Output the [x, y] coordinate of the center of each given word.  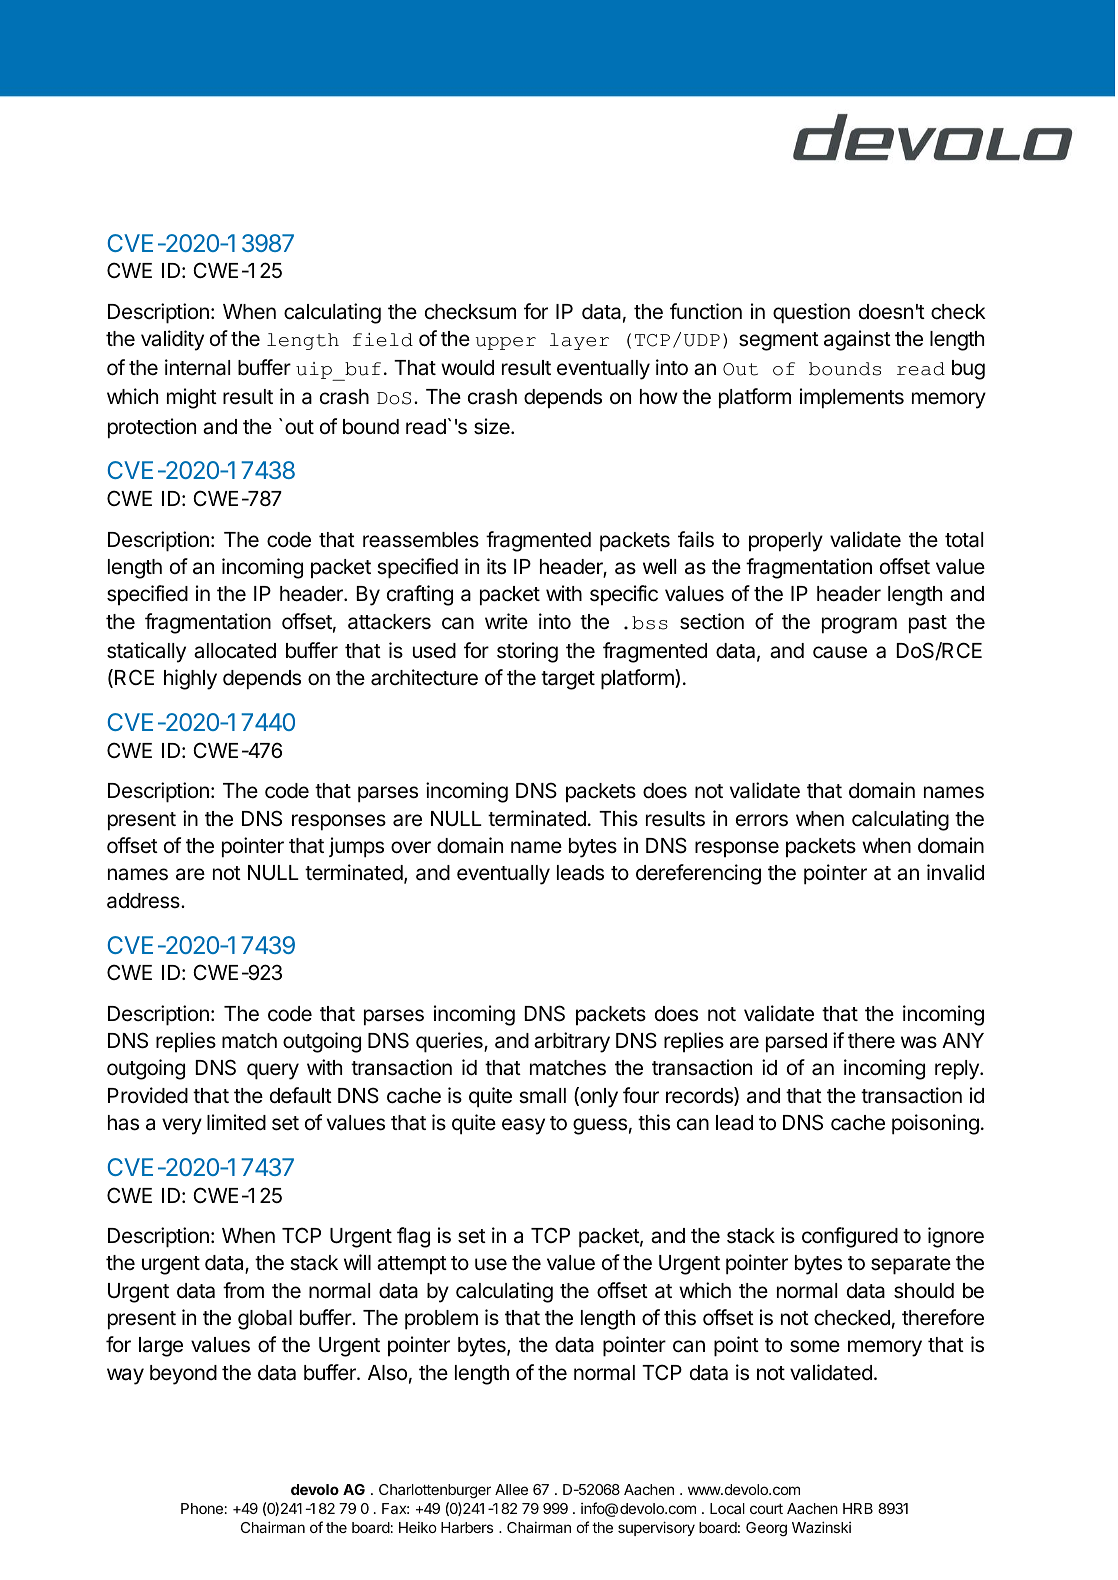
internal [197, 367]
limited [236, 1122]
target [568, 680]
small [542, 1096]
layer [579, 341]
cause [840, 652]
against [857, 340]
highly [190, 679]
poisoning [935, 1124]
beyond [183, 1375]
